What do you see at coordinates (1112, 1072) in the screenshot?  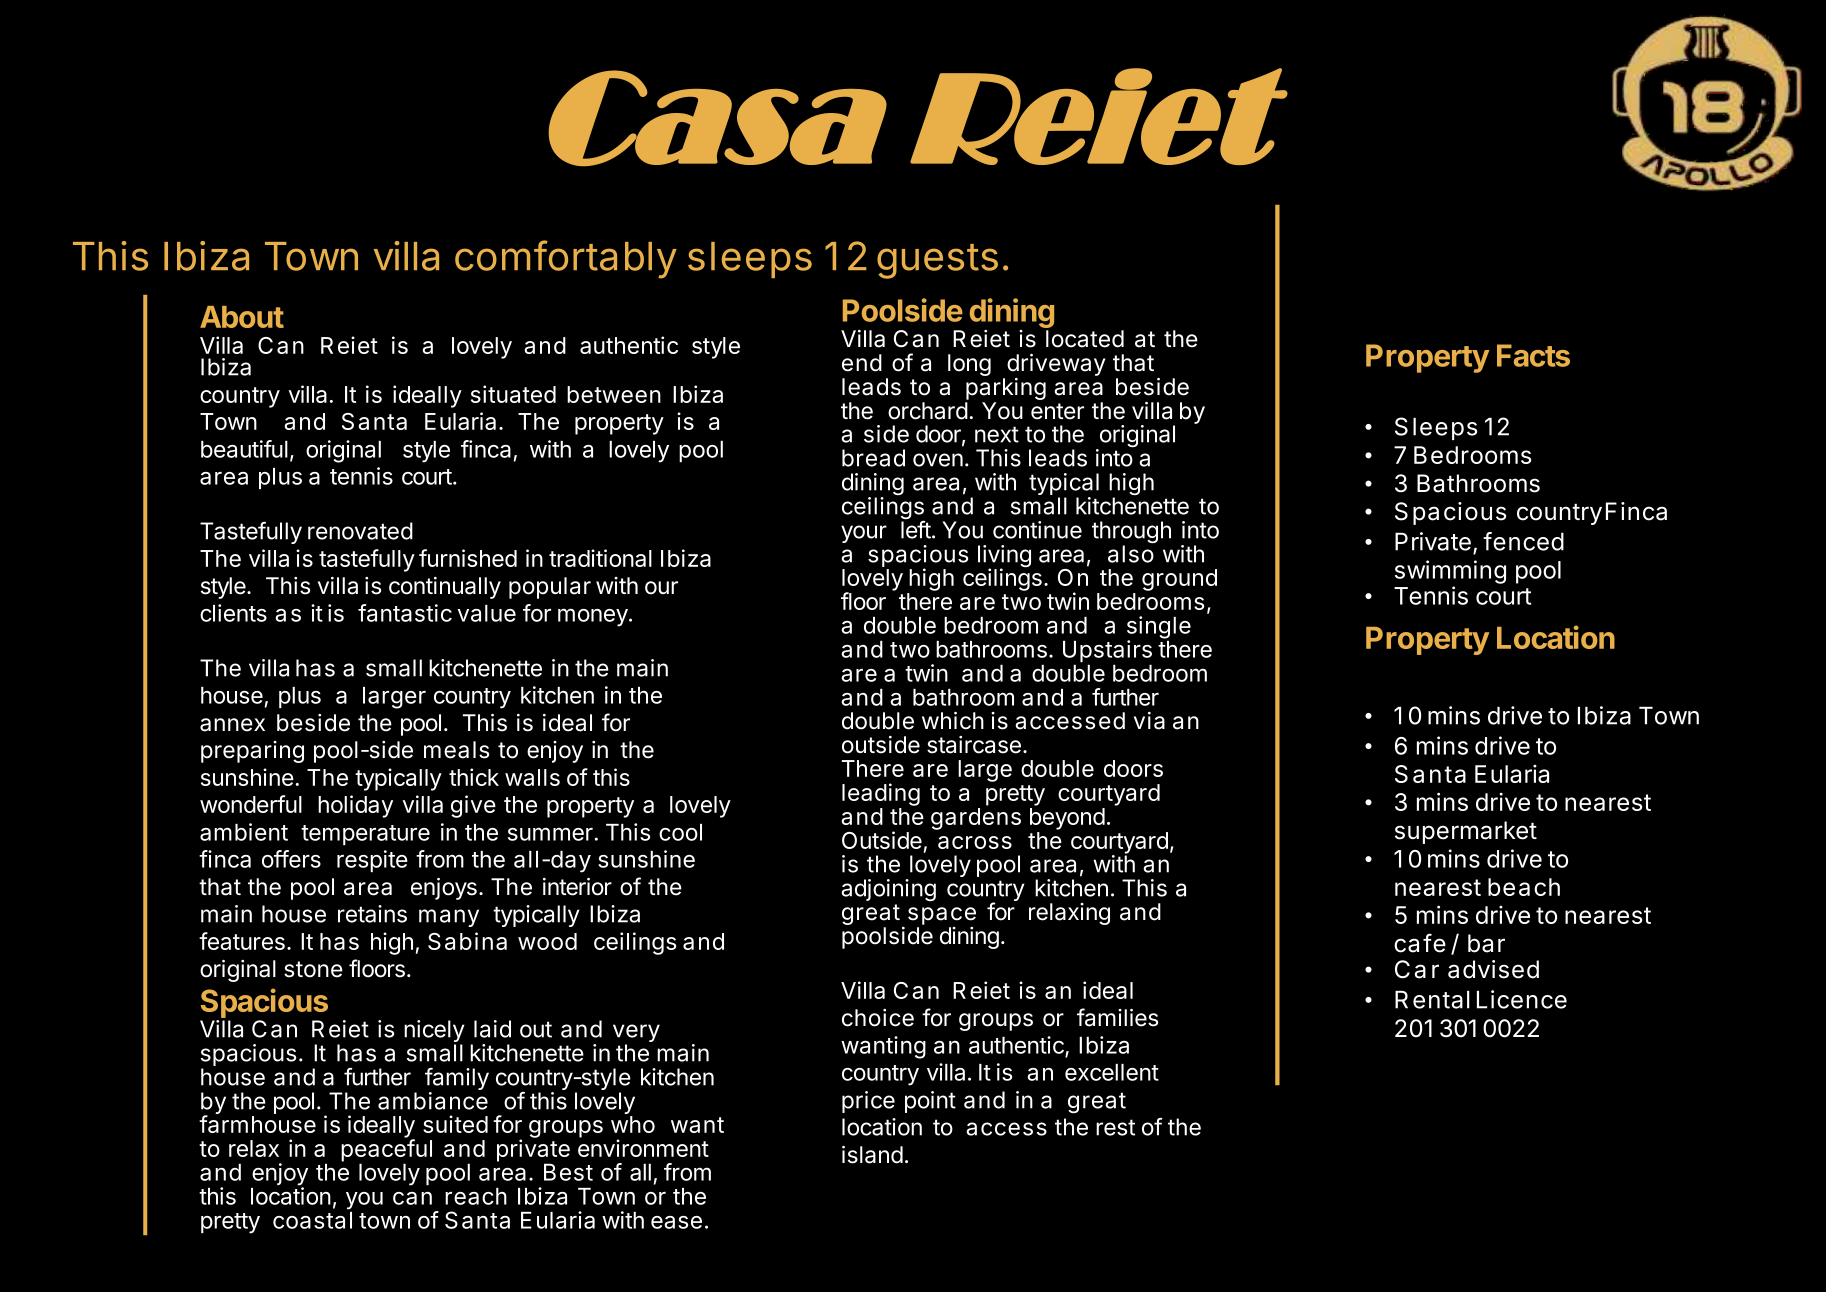 I see `excellent` at bounding box center [1112, 1072].
